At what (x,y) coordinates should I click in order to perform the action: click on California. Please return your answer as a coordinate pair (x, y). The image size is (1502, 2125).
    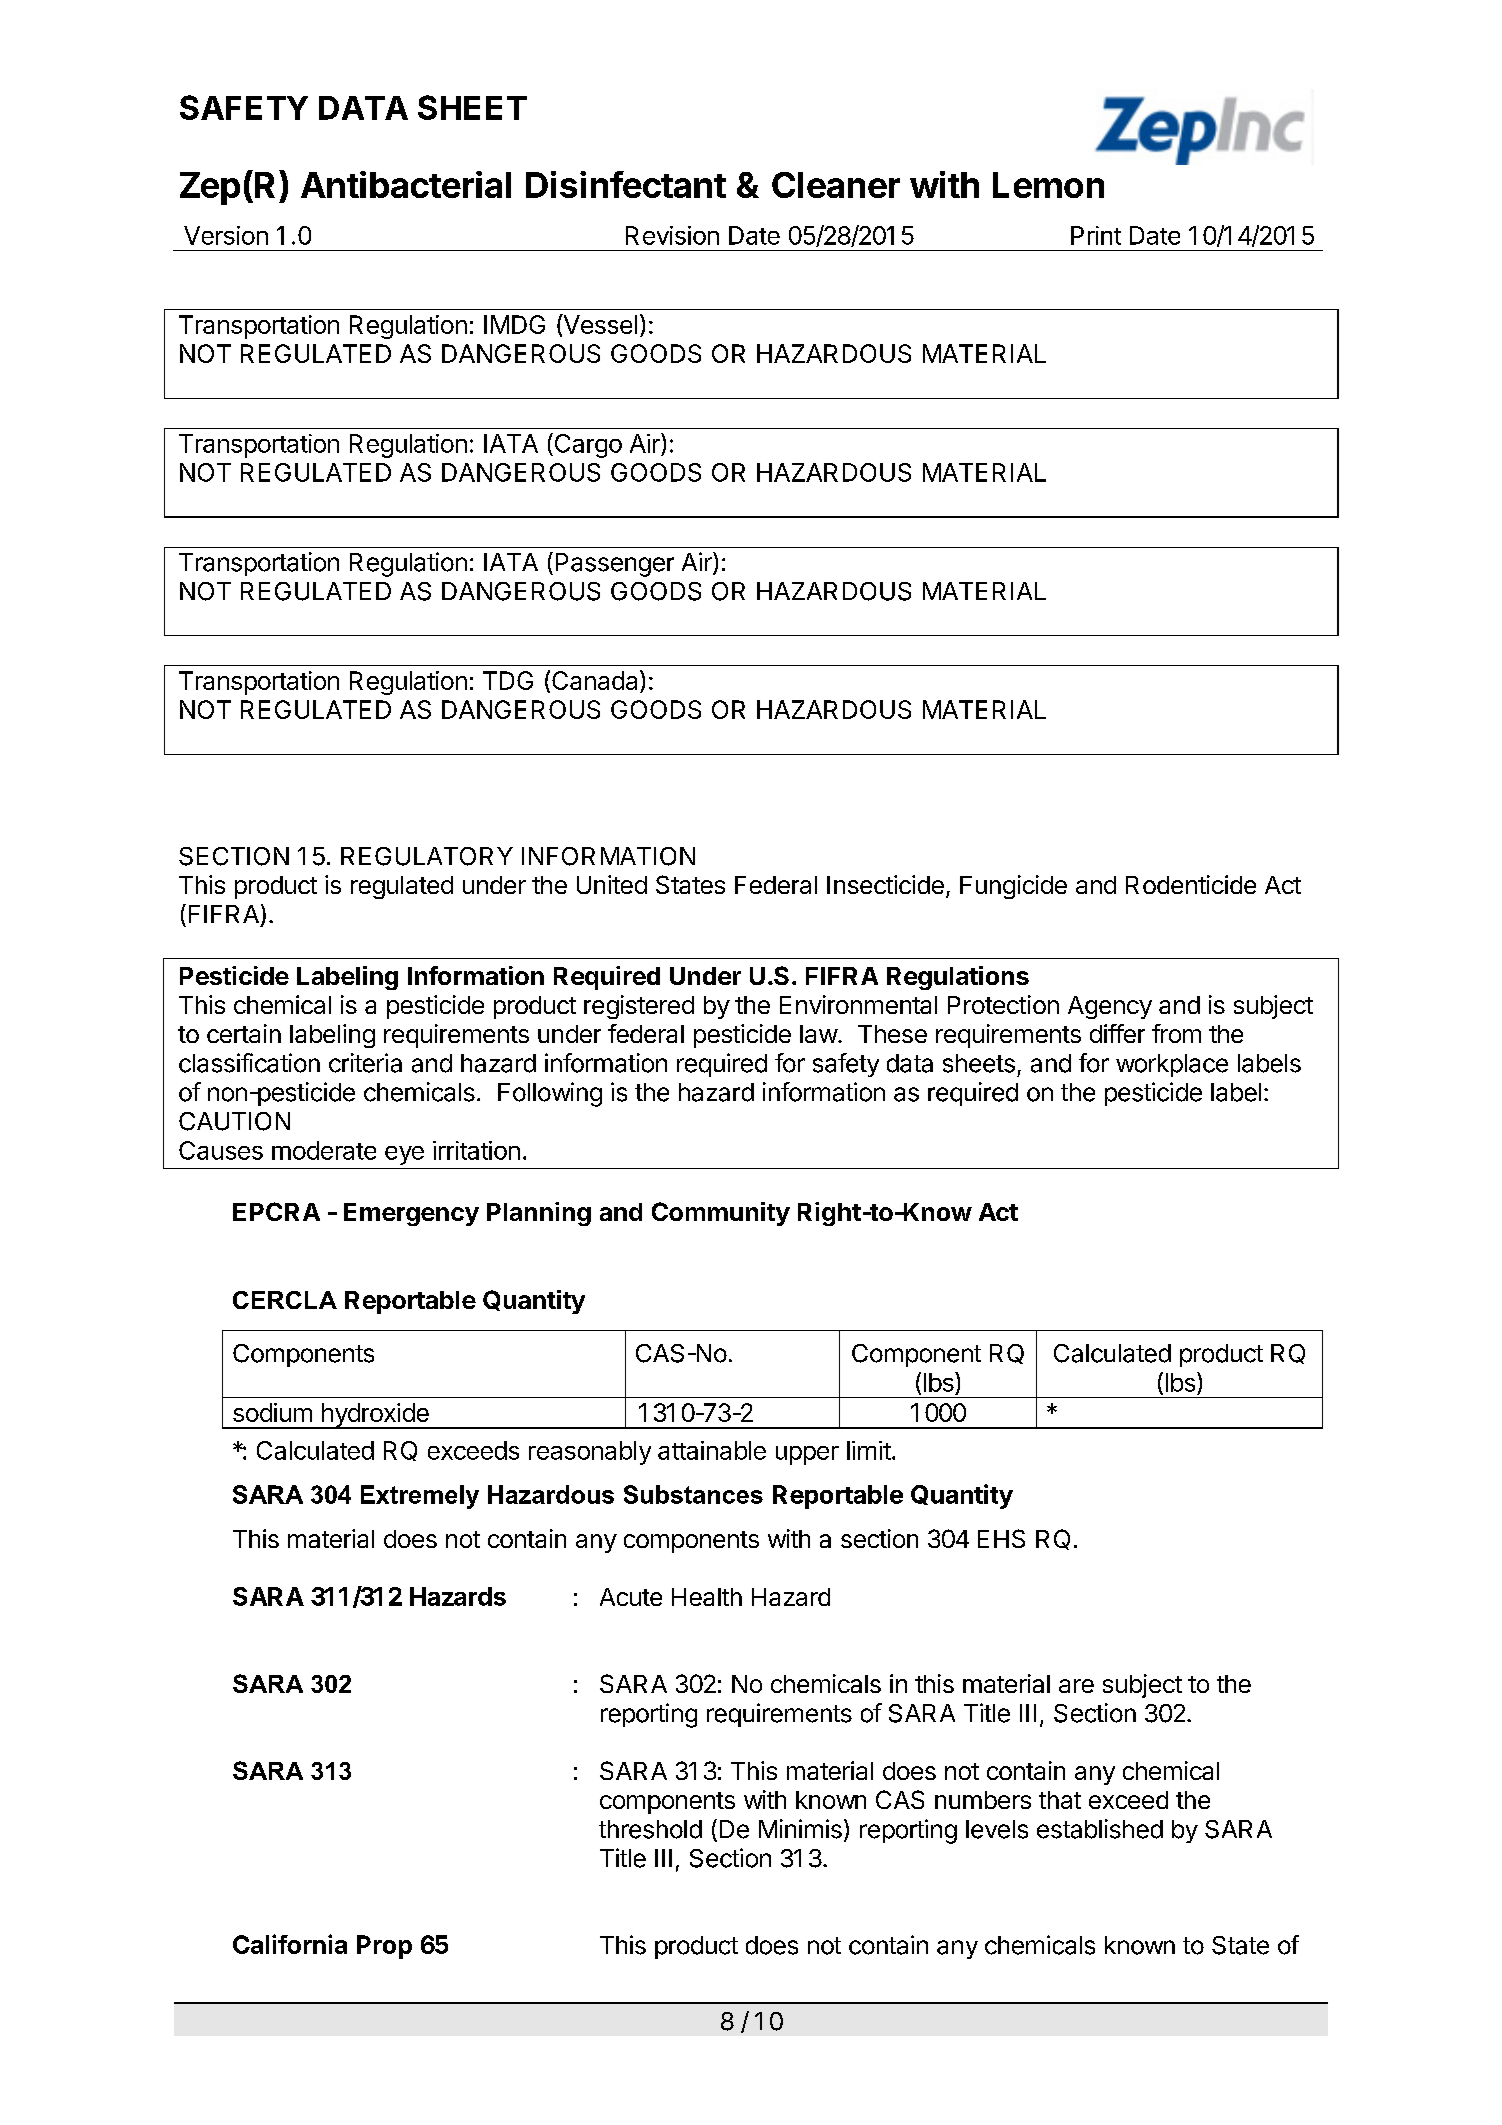
    Looking at the image, I should click on (290, 1944).
